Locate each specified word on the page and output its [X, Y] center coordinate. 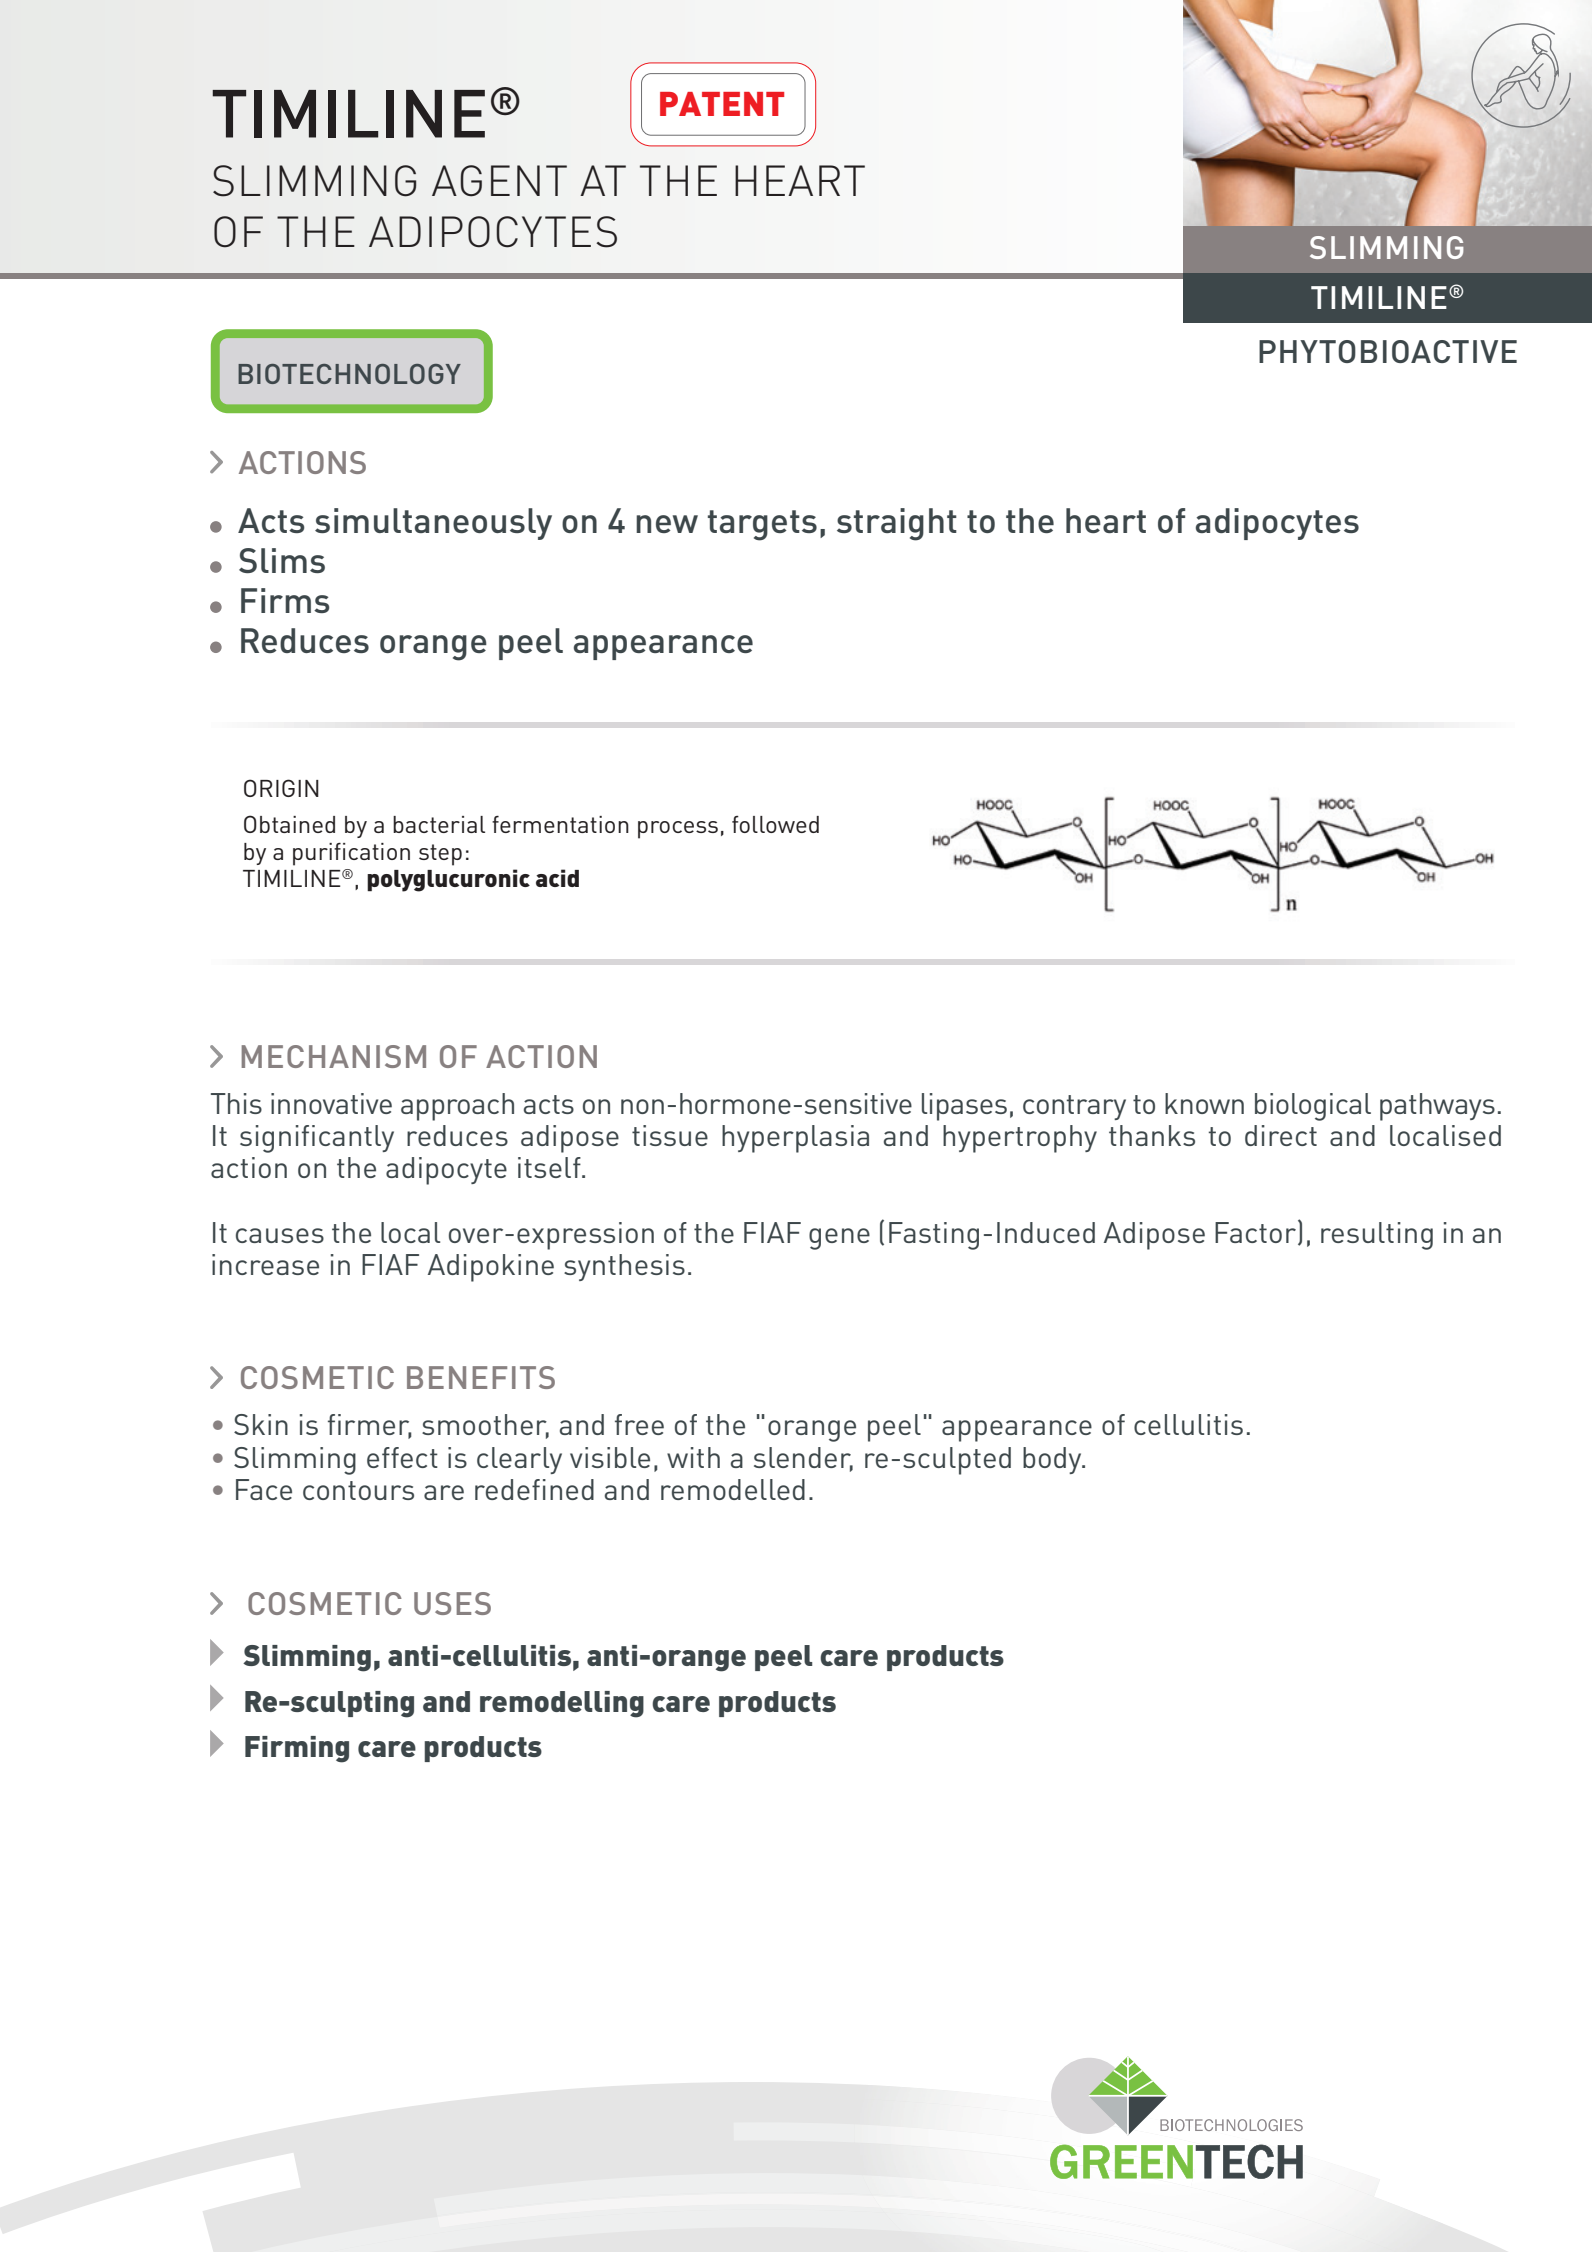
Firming [297, 1749]
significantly [317, 1139]
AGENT [499, 181]
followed [775, 824]
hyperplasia [795, 1139]
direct [1281, 1135]
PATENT [722, 104]
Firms [285, 600]
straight [897, 524]
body [1053, 1460]
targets [762, 525]
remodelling [562, 1704]
